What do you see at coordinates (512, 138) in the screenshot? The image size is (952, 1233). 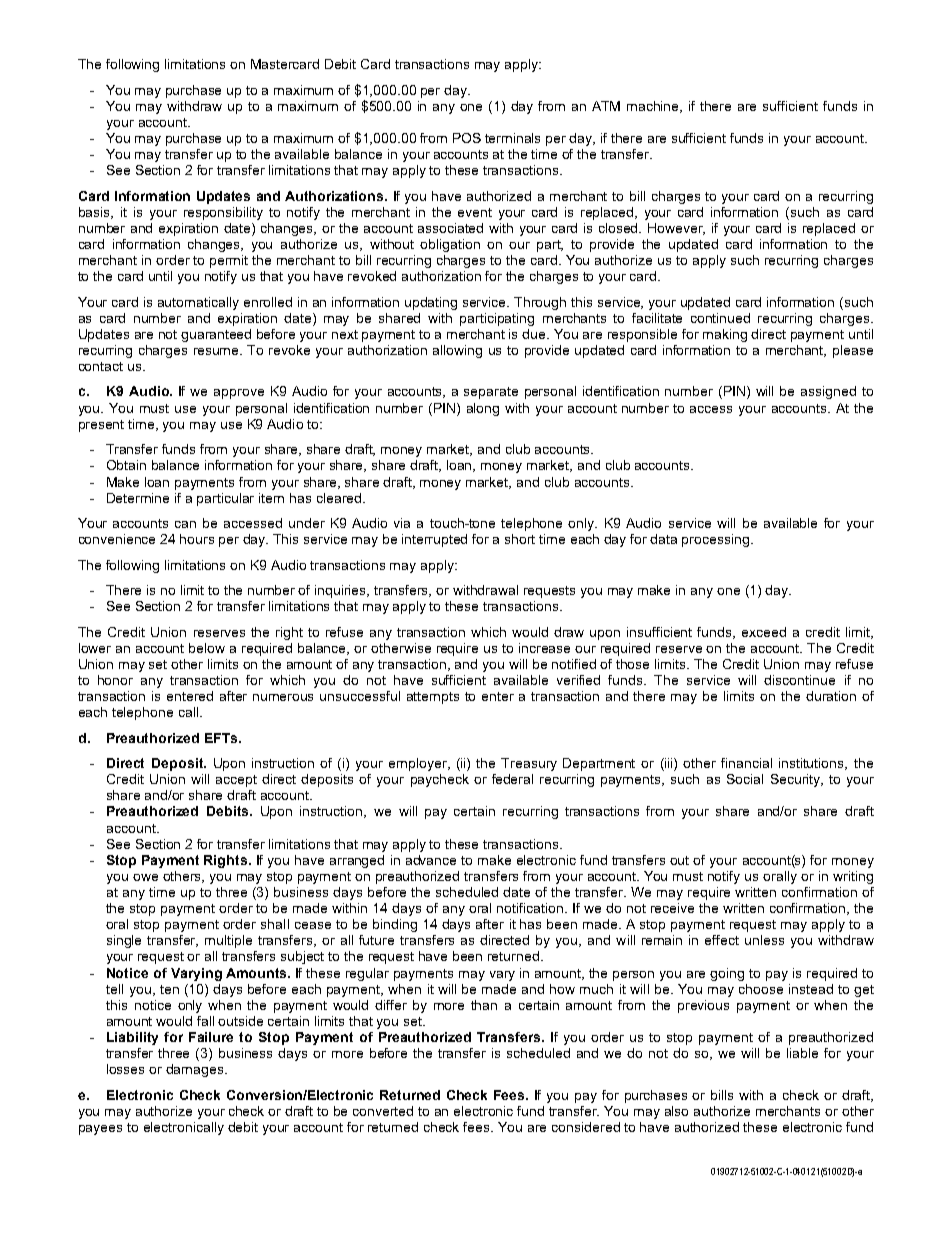 I see `terminals` at bounding box center [512, 138].
